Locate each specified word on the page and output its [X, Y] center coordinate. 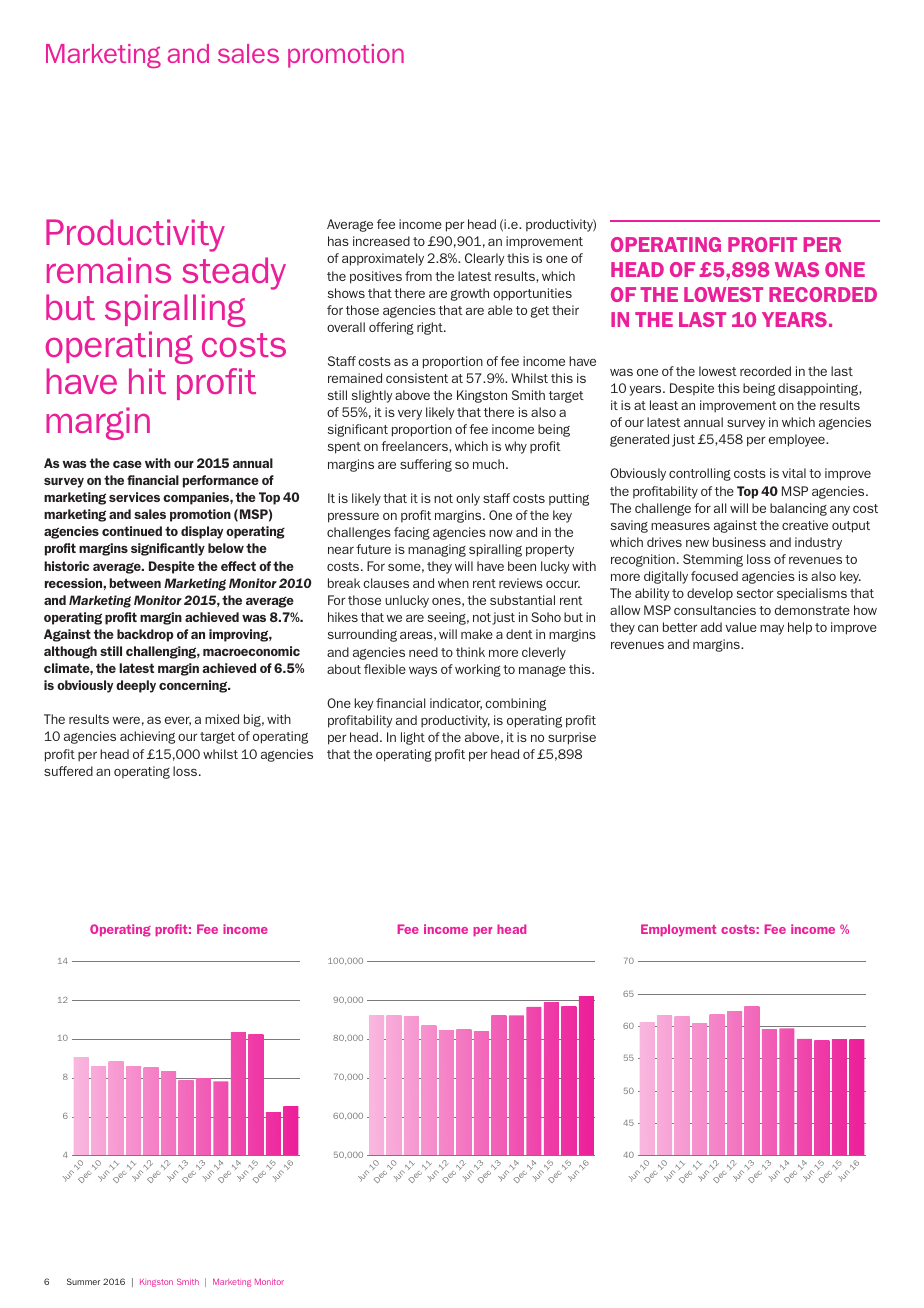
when [453, 583]
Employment [678, 930]
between [135, 583]
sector [755, 593]
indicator [456, 704]
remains [109, 270]
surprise [572, 738]
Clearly [485, 259]
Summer [83, 1281]
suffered [68, 771]
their [565, 310]
